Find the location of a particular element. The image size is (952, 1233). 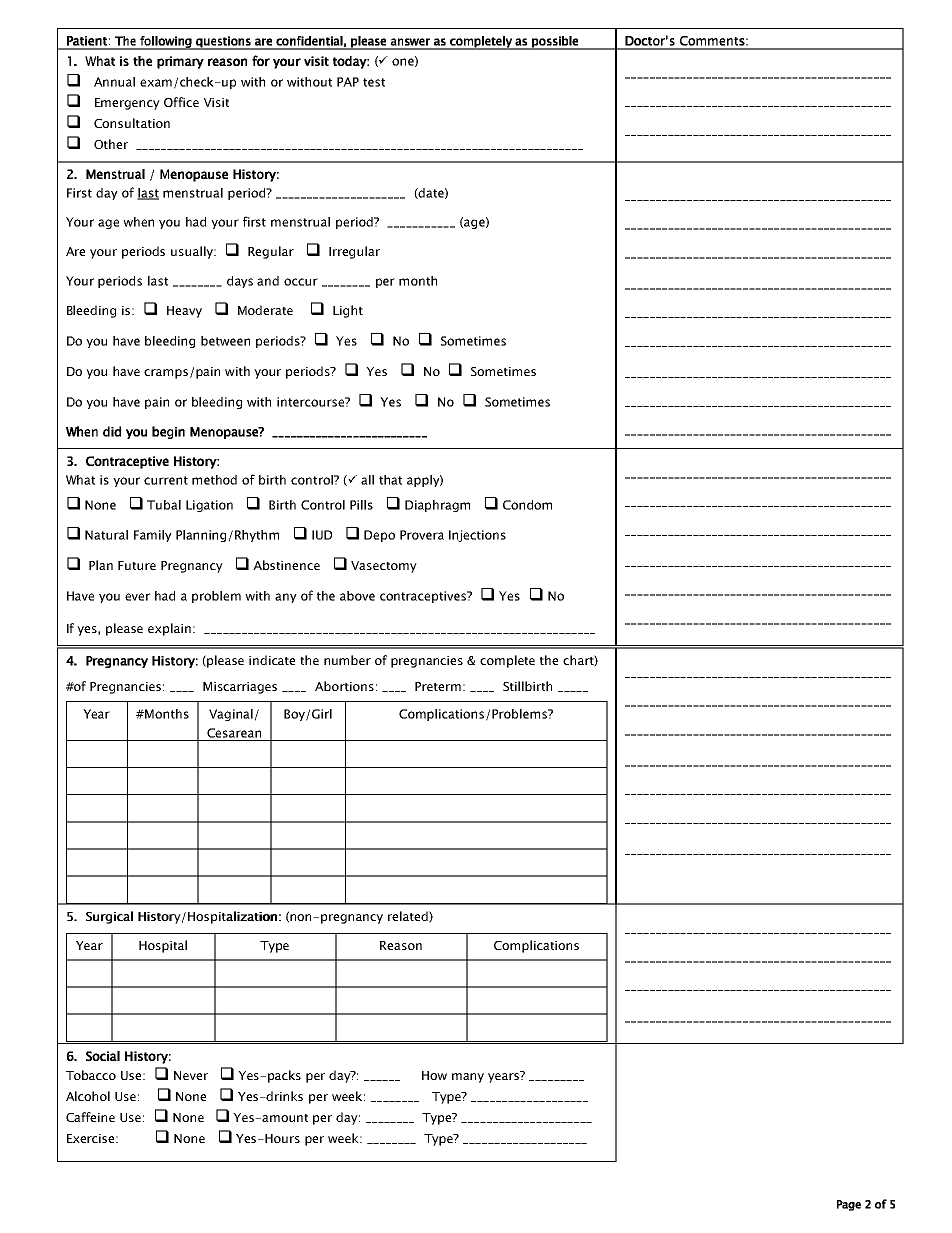

Page is located at coordinates (849, 1205).
